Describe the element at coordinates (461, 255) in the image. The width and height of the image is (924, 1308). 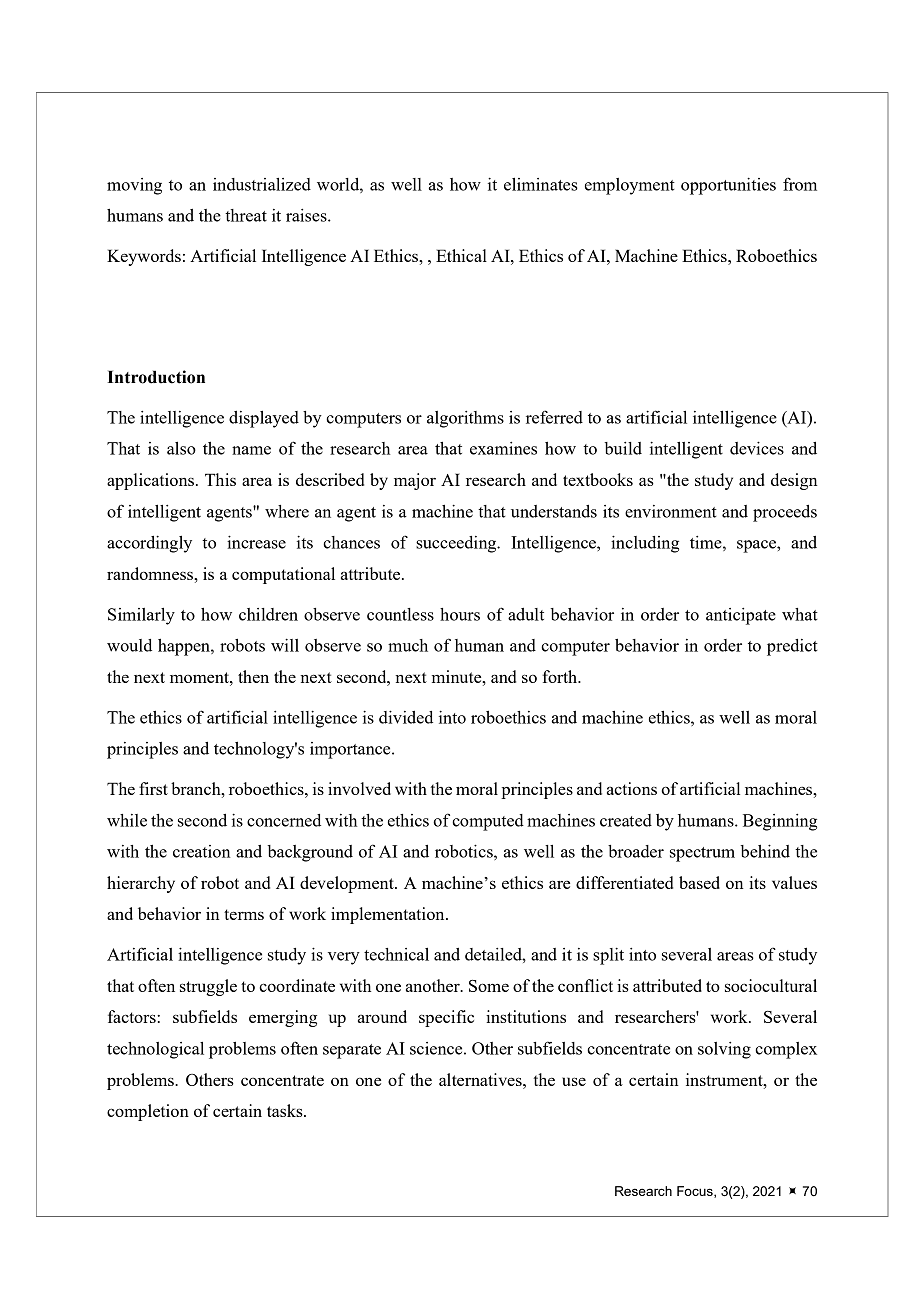
I see `Ethical` at that location.
